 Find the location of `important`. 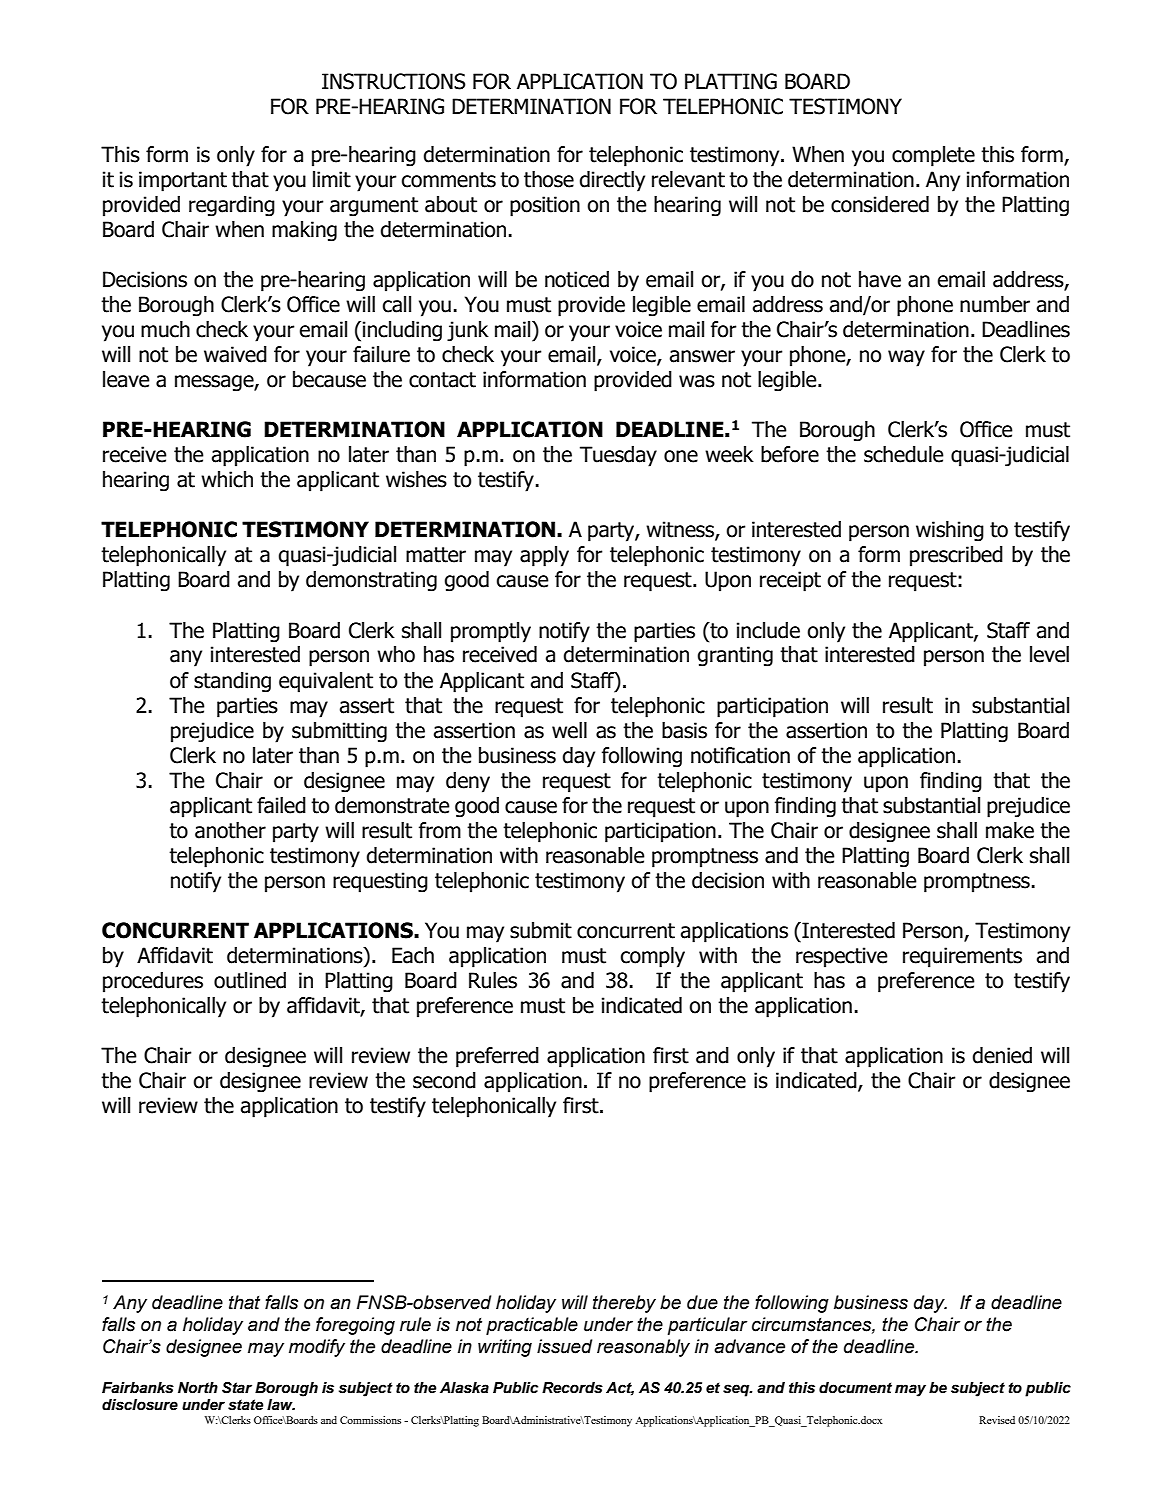

important is located at coordinates (183, 181).
